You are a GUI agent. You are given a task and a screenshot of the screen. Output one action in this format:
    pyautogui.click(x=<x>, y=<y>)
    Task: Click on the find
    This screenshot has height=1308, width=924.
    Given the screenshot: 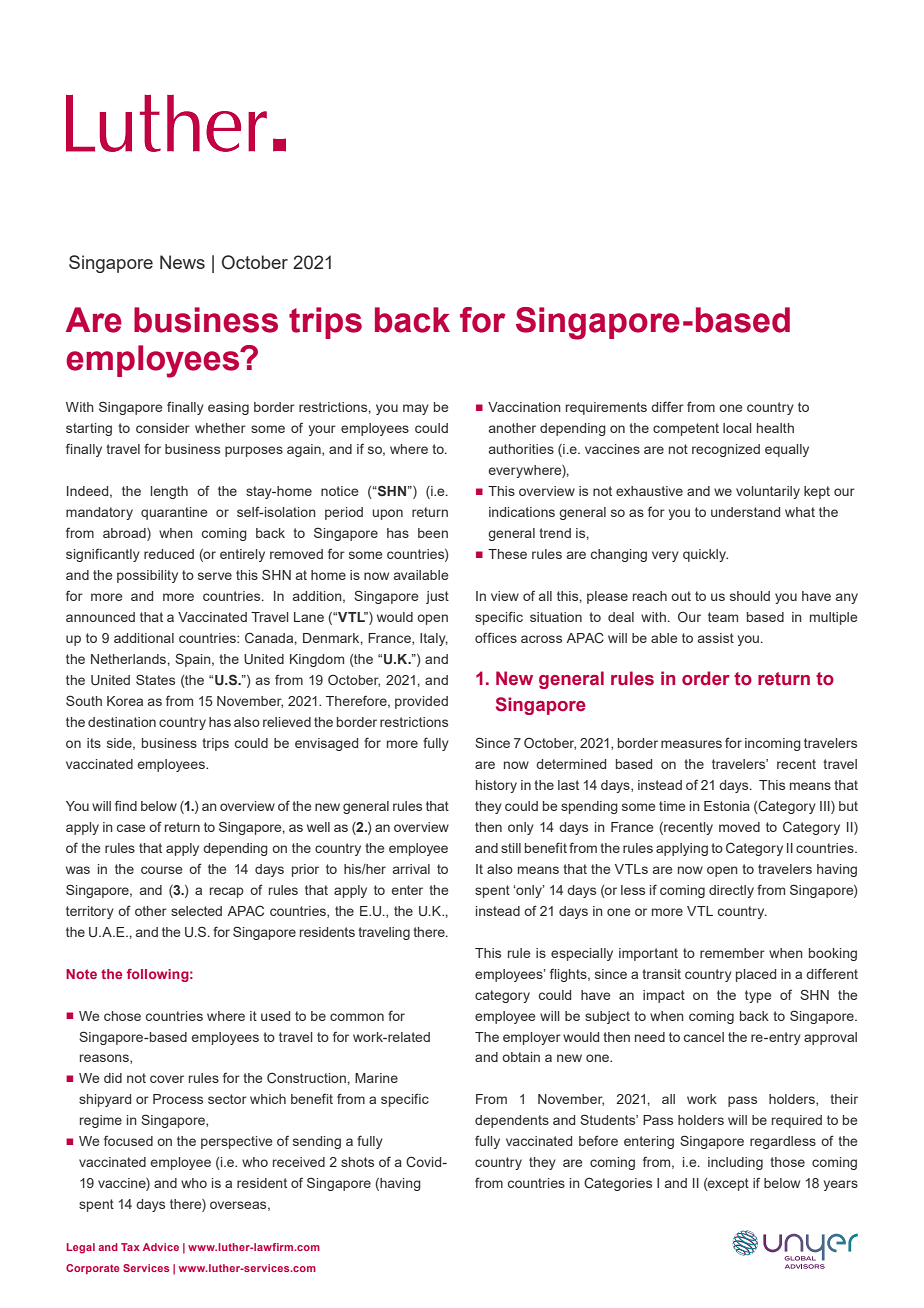 What is the action you would take?
    pyautogui.click(x=126, y=805)
